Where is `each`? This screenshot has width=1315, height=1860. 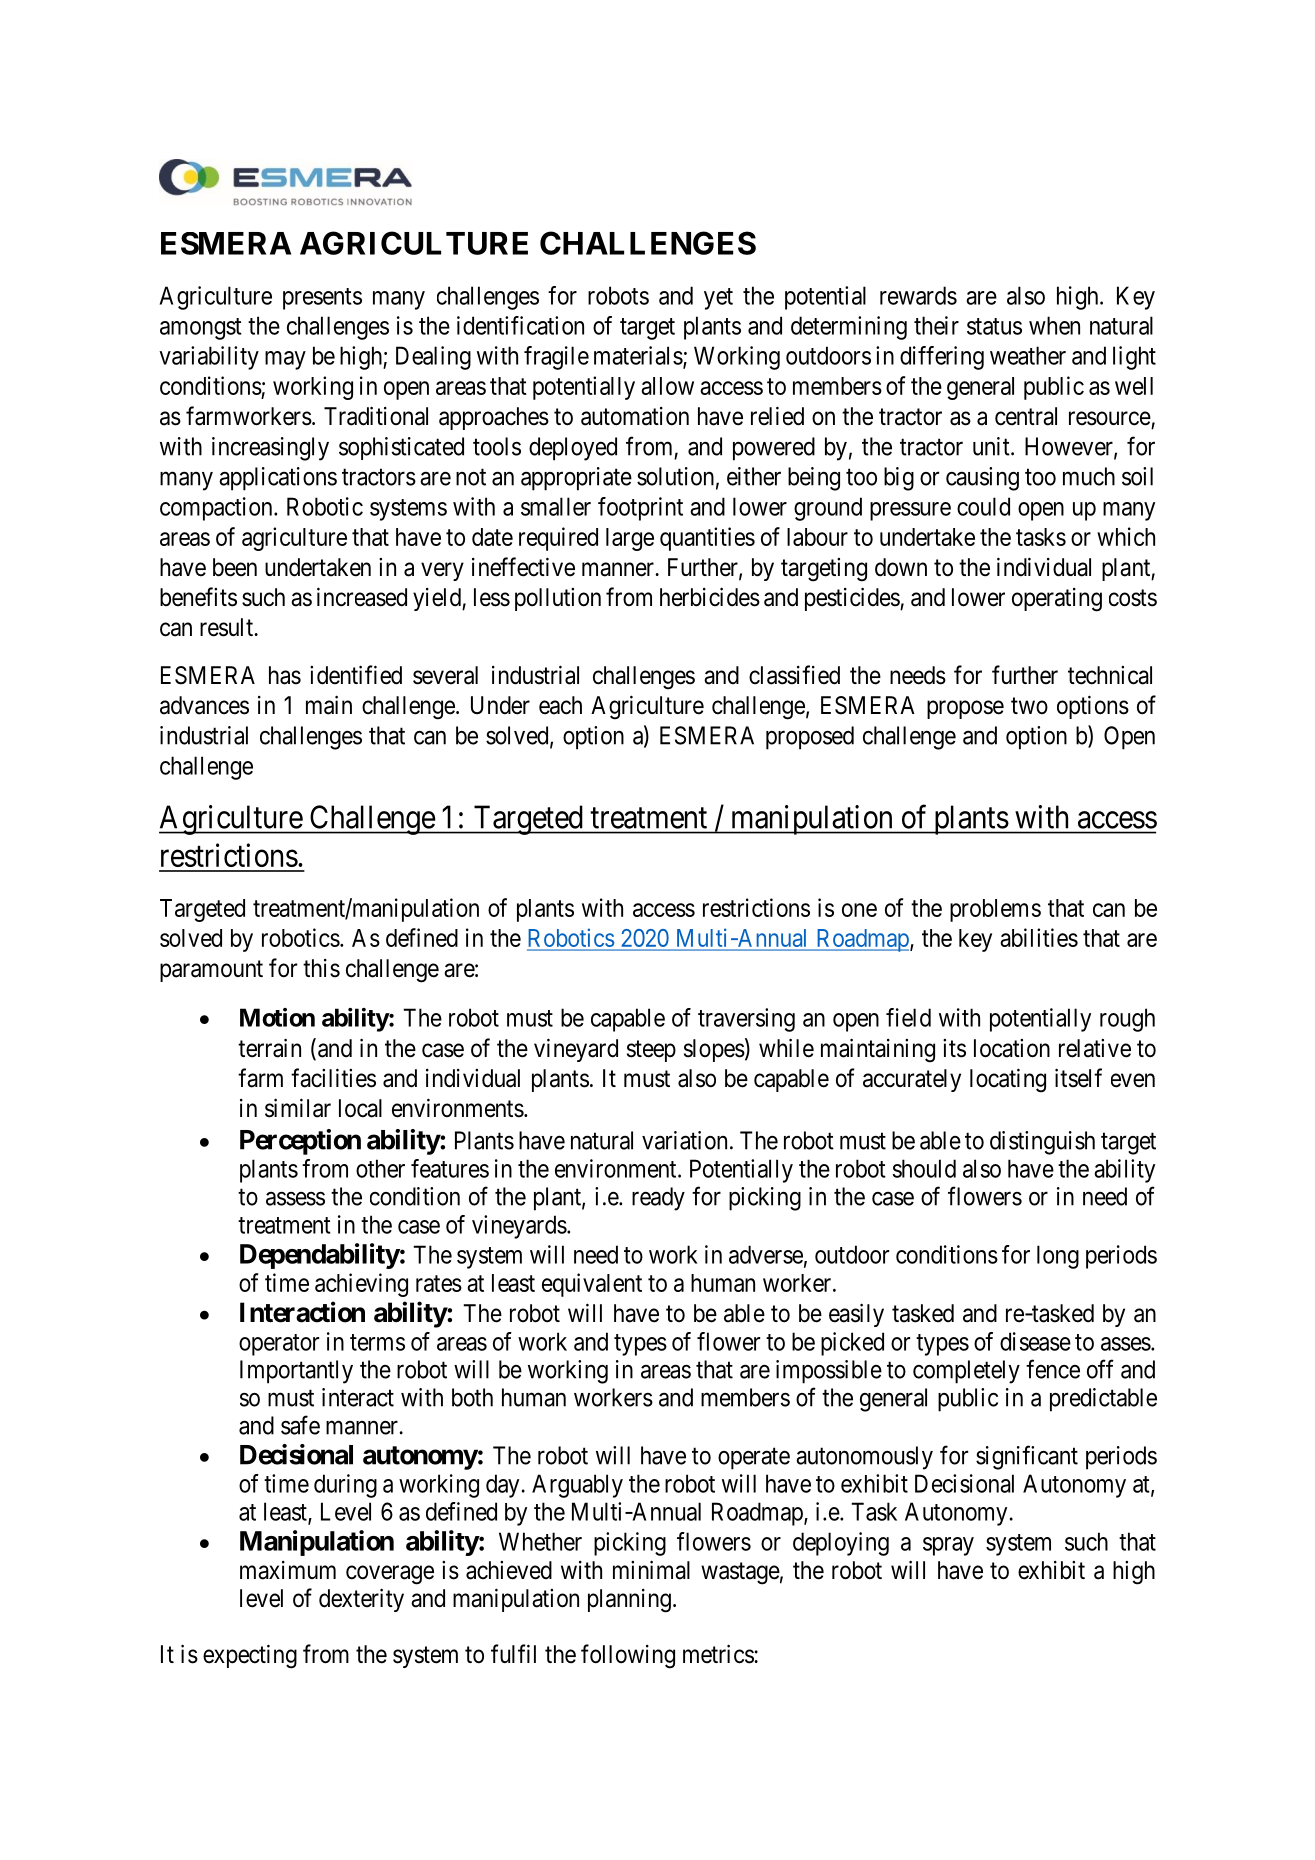 each is located at coordinates (560, 705).
